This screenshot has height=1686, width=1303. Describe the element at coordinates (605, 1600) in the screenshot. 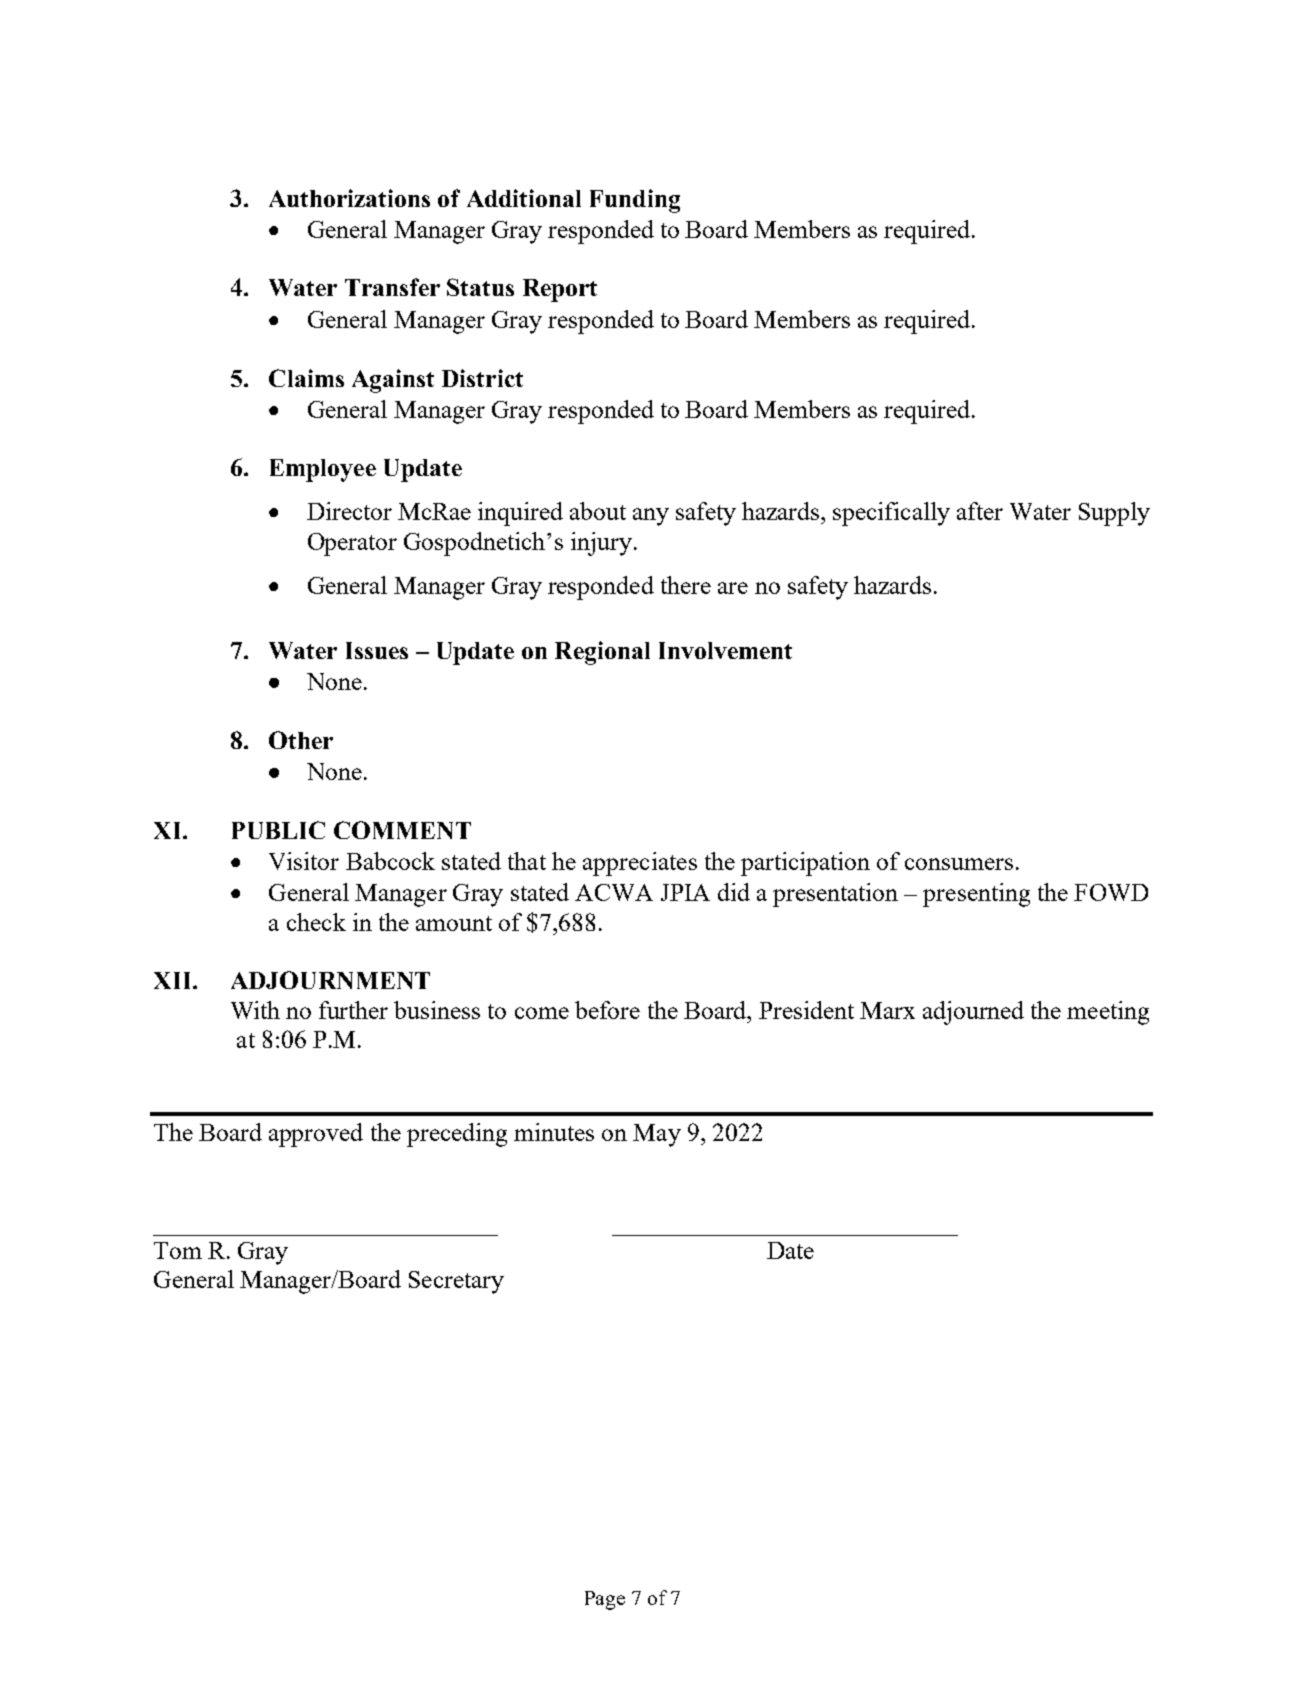

I see `Page` at that location.
